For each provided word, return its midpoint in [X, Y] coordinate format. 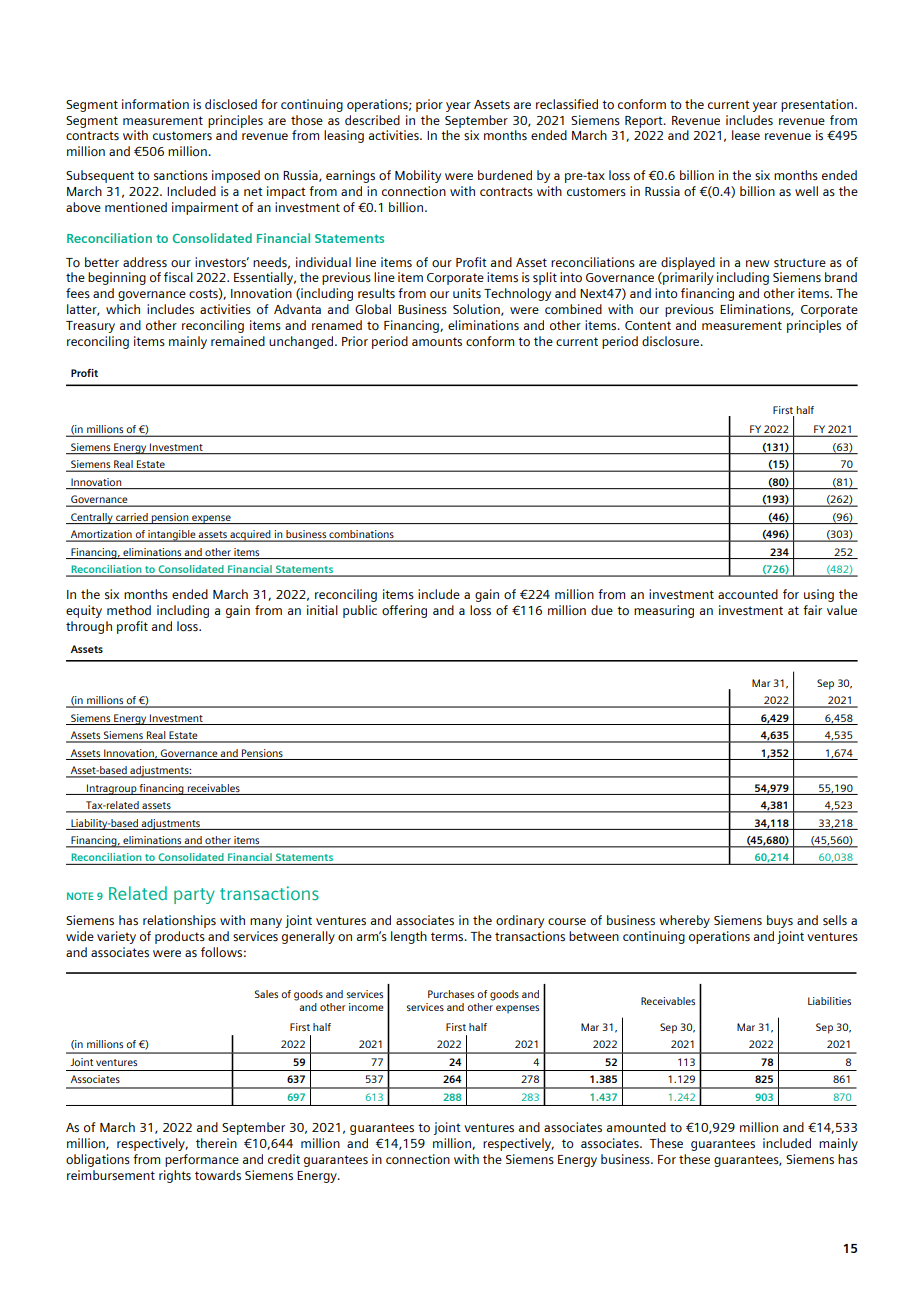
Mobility [418, 176]
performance [202, 1160]
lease [746, 135]
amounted [636, 1127]
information [155, 104]
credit [284, 1159]
